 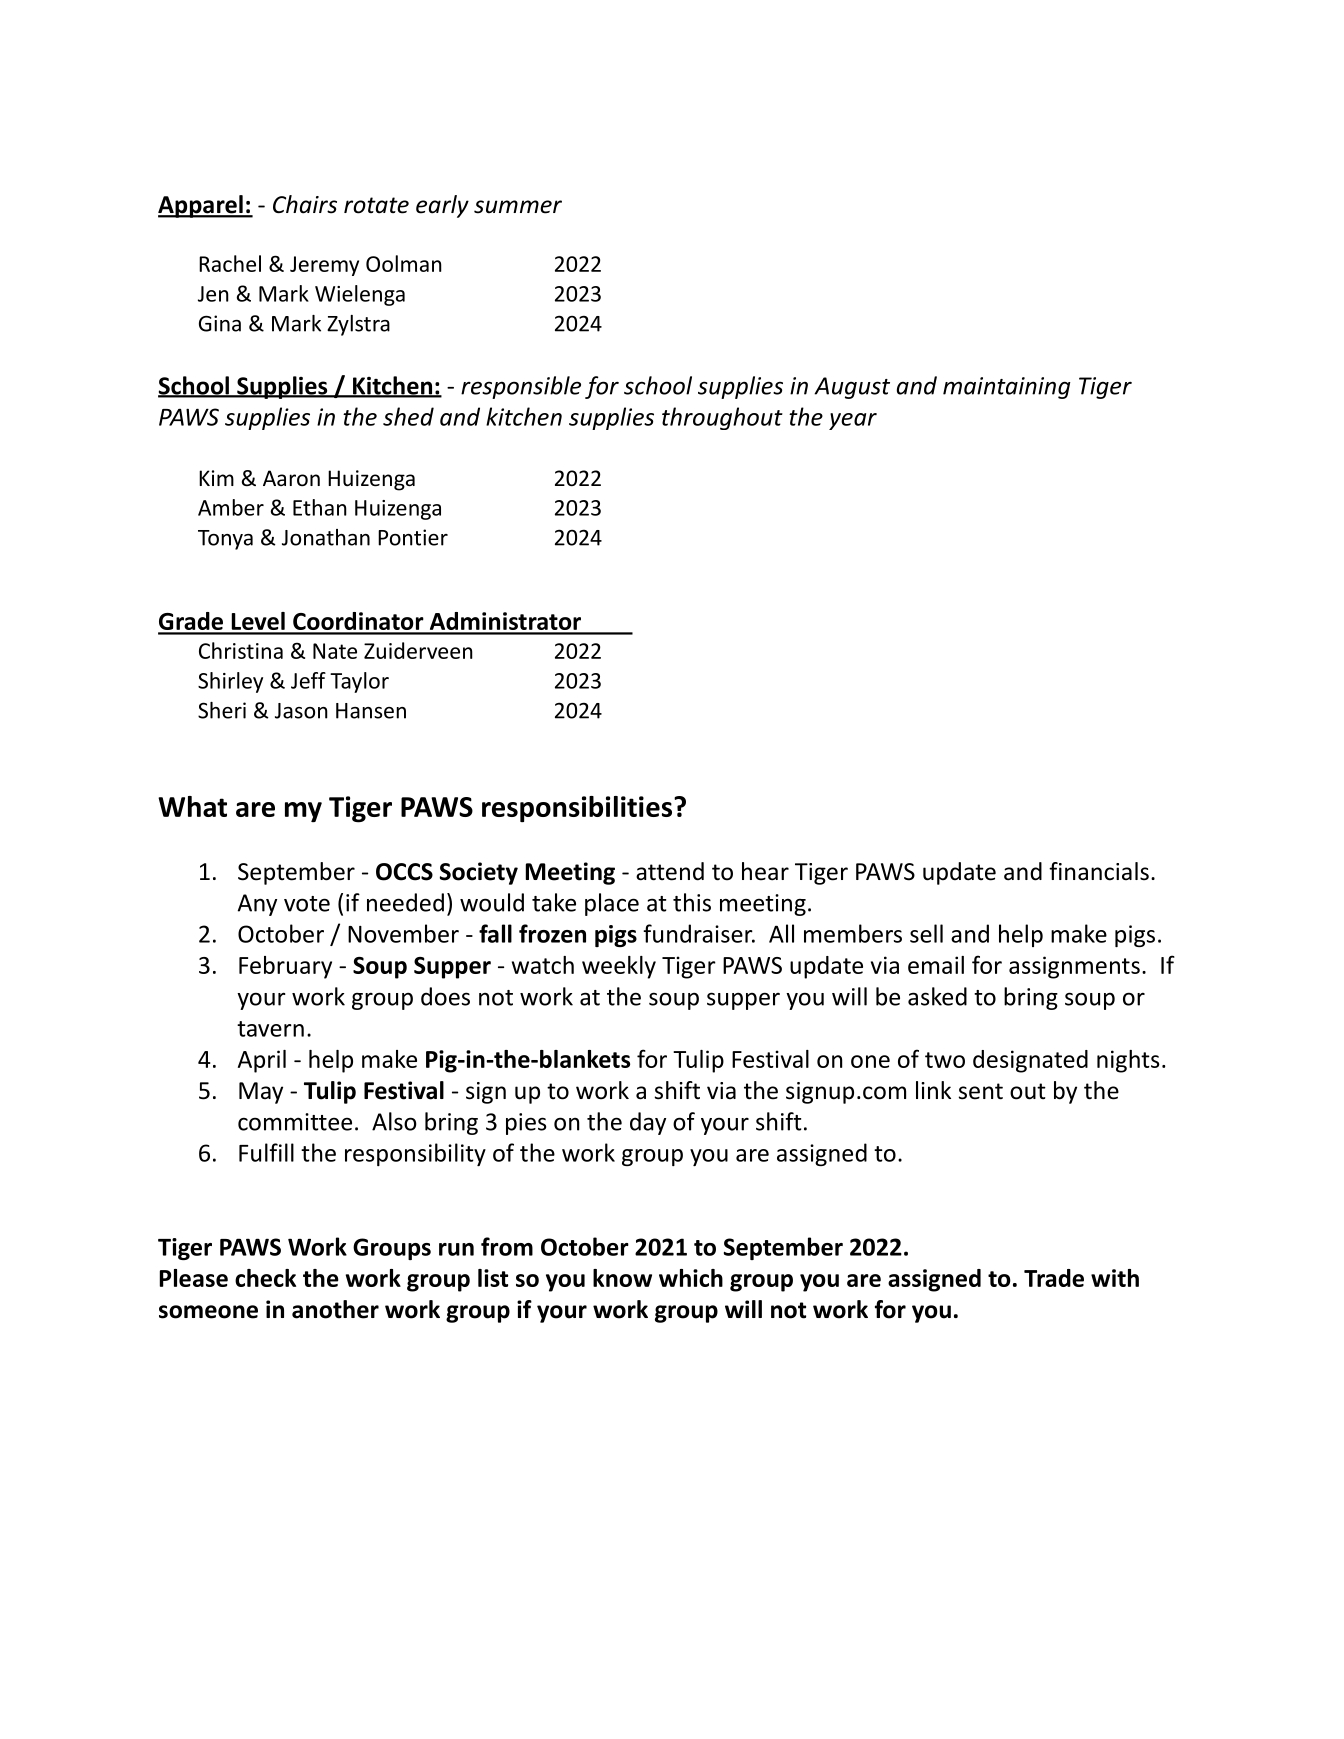 I want to click on financials, so click(x=1099, y=871).
